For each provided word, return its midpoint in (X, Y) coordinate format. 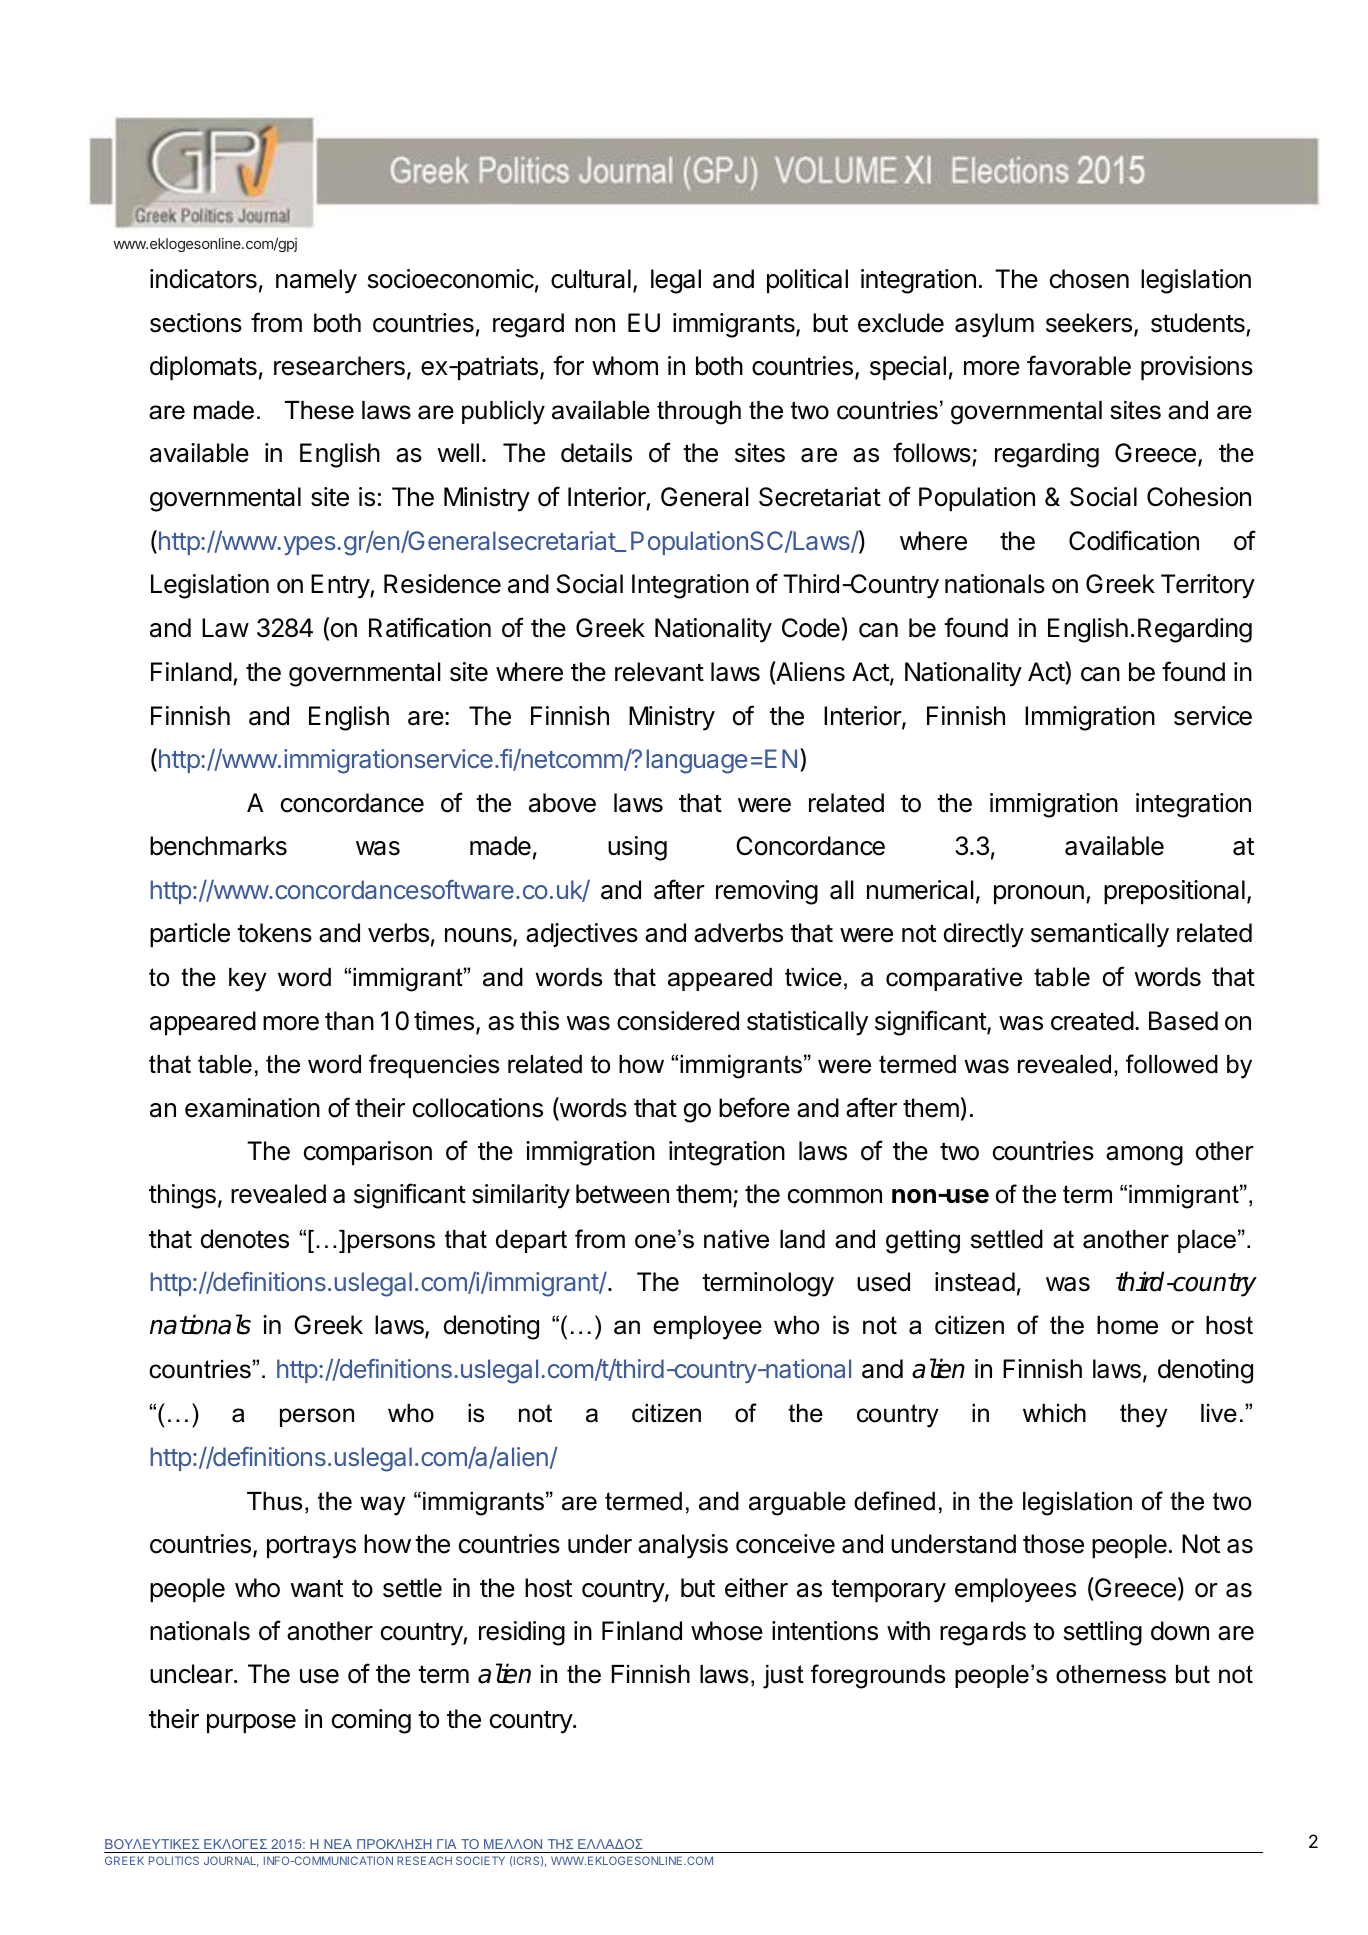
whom (625, 366)
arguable (797, 1504)
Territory (1208, 586)
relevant (659, 672)
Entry (341, 586)
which (1054, 1413)
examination (252, 1108)
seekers (1089, 323)
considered (678, 1021)
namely (316, 281)
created (1092, 1021)
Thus (274, 1501)
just (783, 1677)
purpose (251, 1723)
